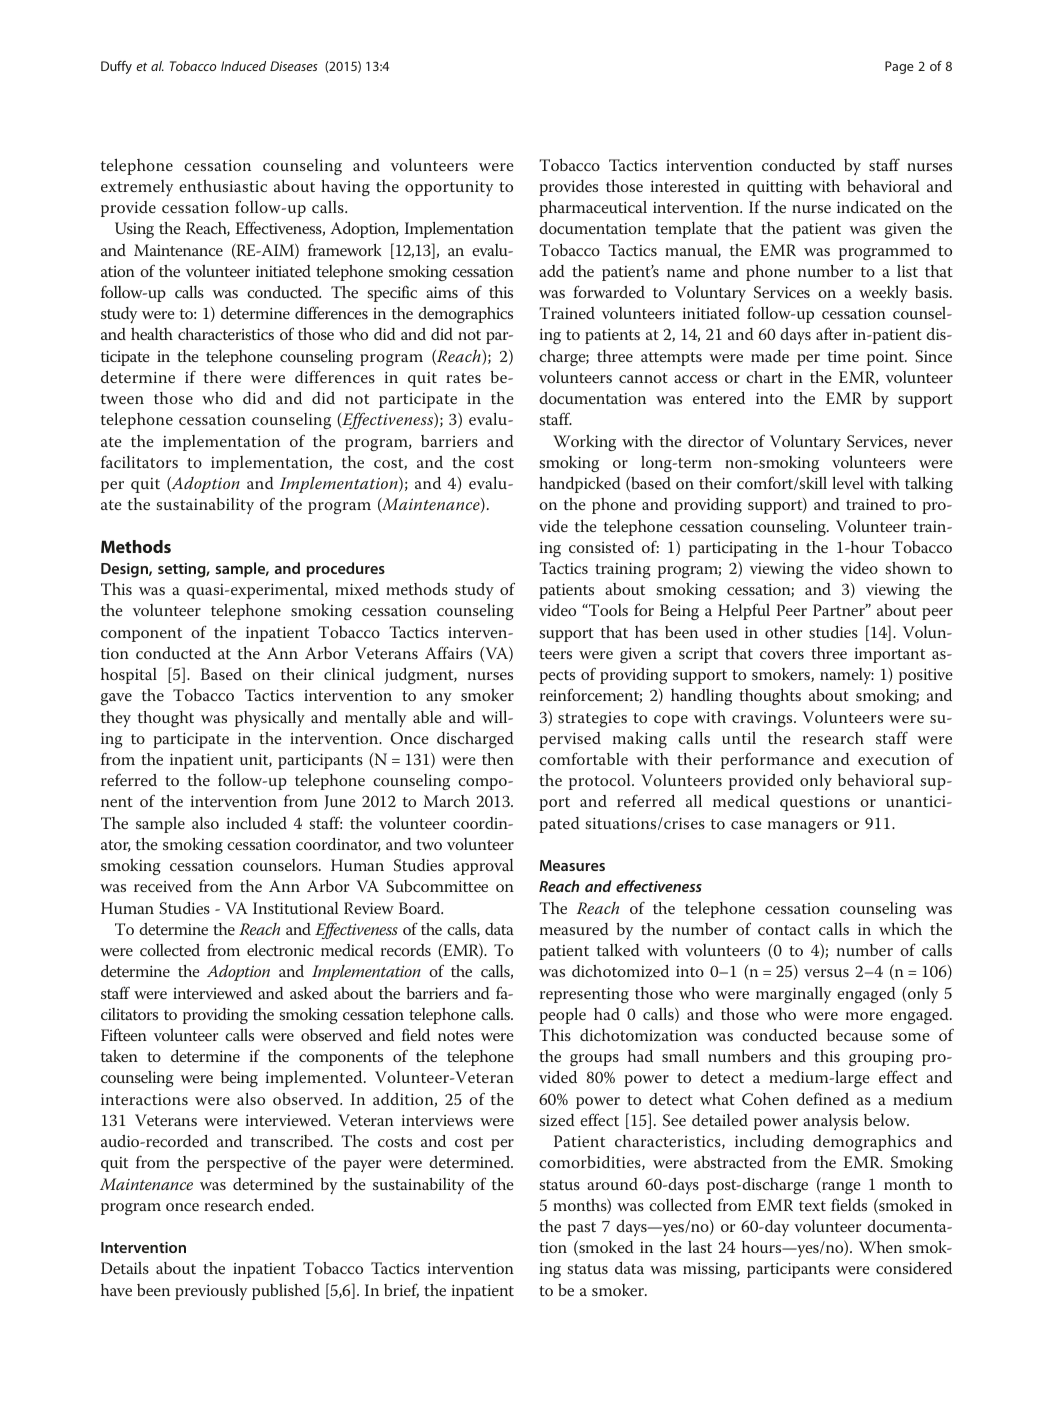  What do you see at coordinates (463, 378) in the screenshot?
I see `rates` at bounding box center [463, 378].
